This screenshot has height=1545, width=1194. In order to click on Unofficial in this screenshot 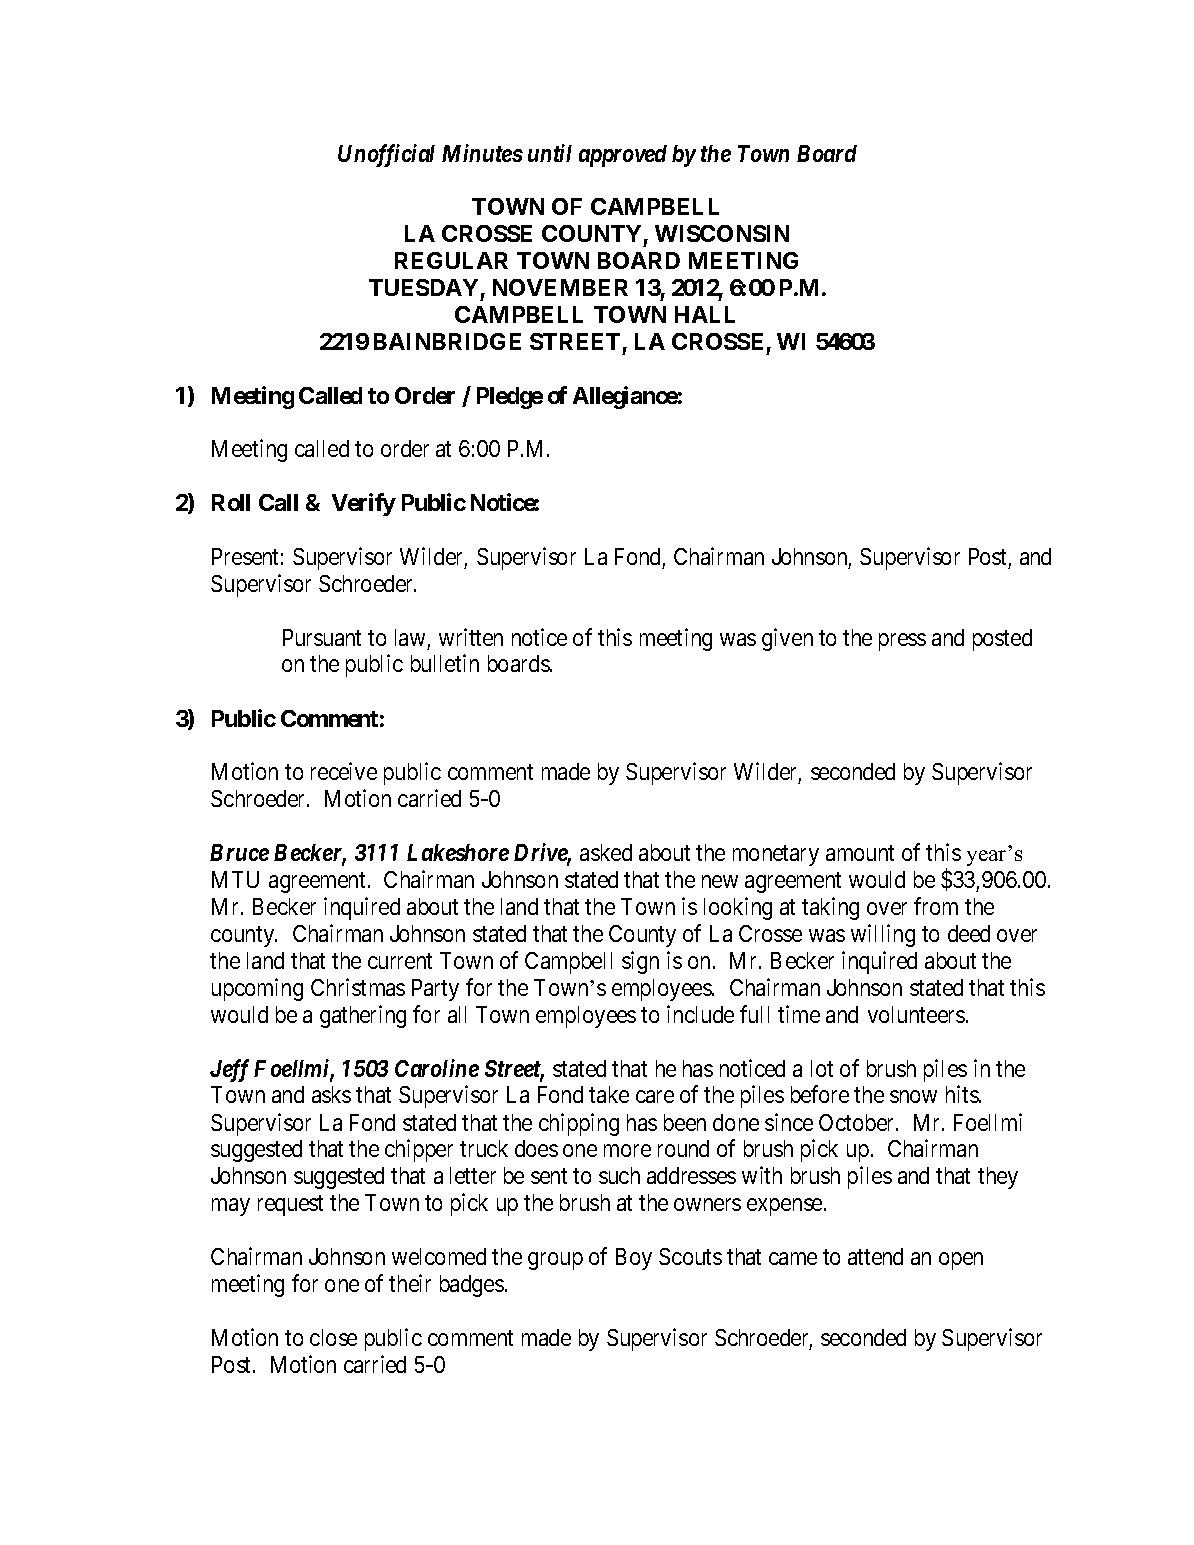, I will do `click(386, 155)`.
